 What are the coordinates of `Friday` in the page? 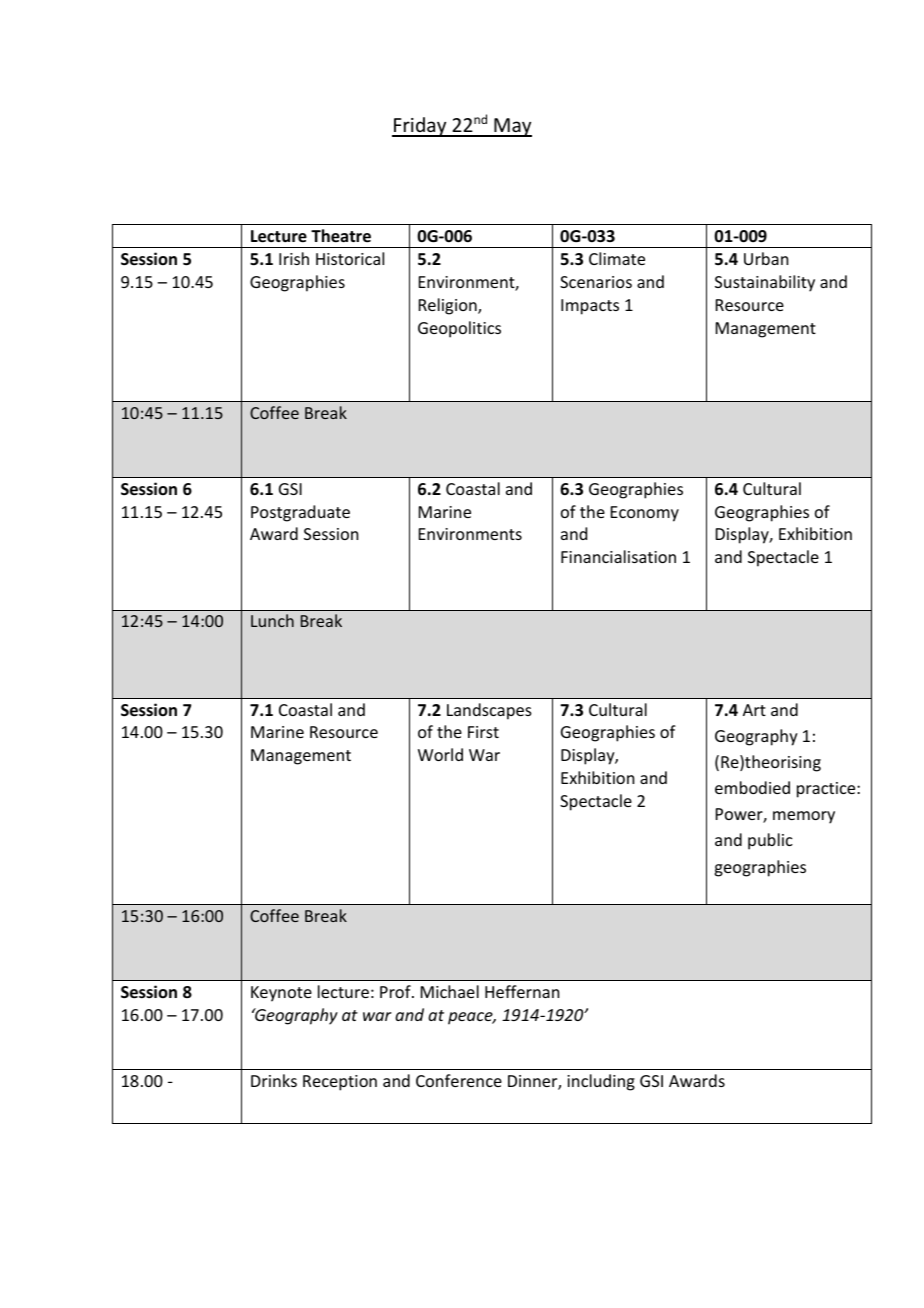 It's located at (420, 127).
